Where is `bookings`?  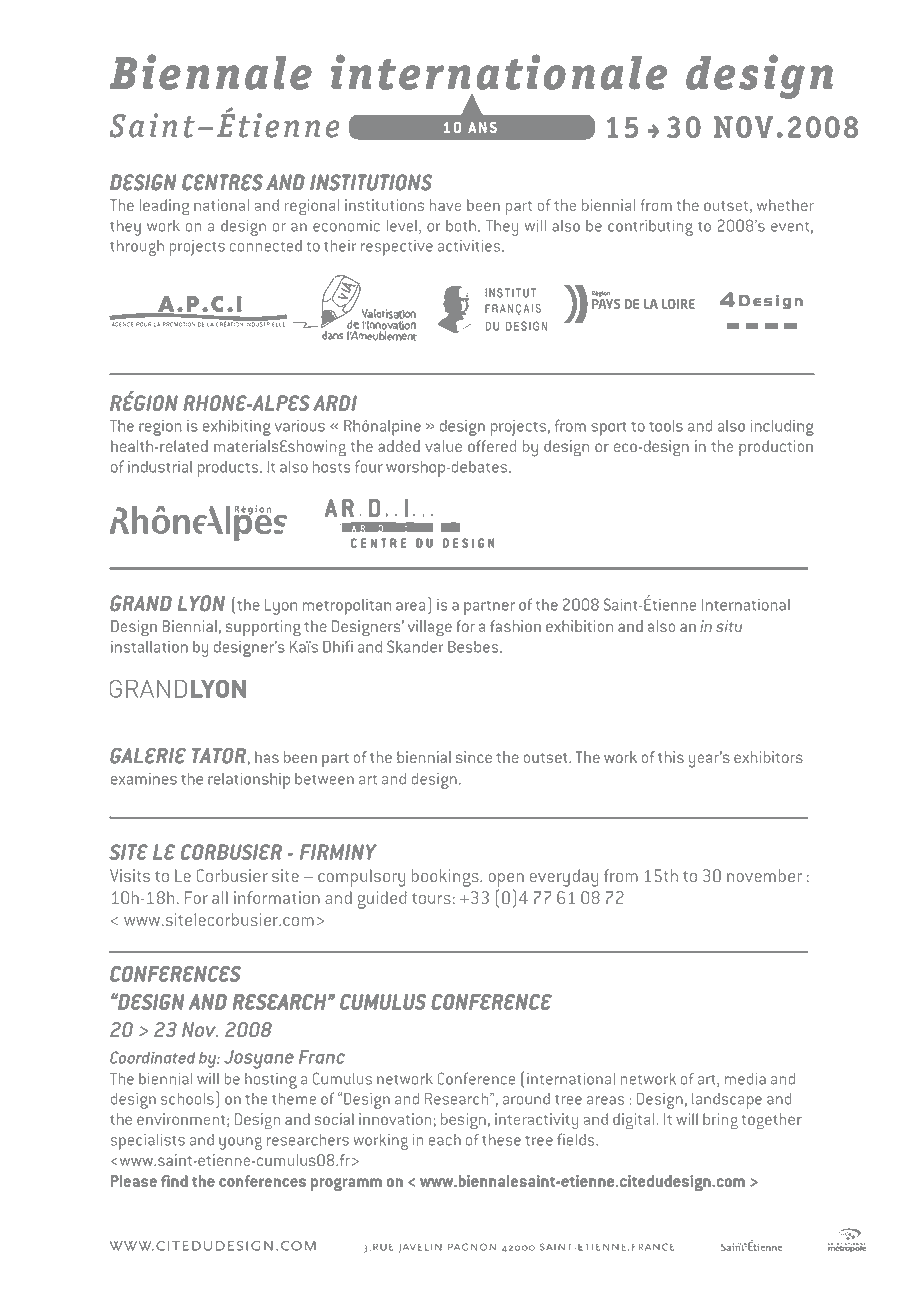
bookings is located at coordinates (446, 878).
